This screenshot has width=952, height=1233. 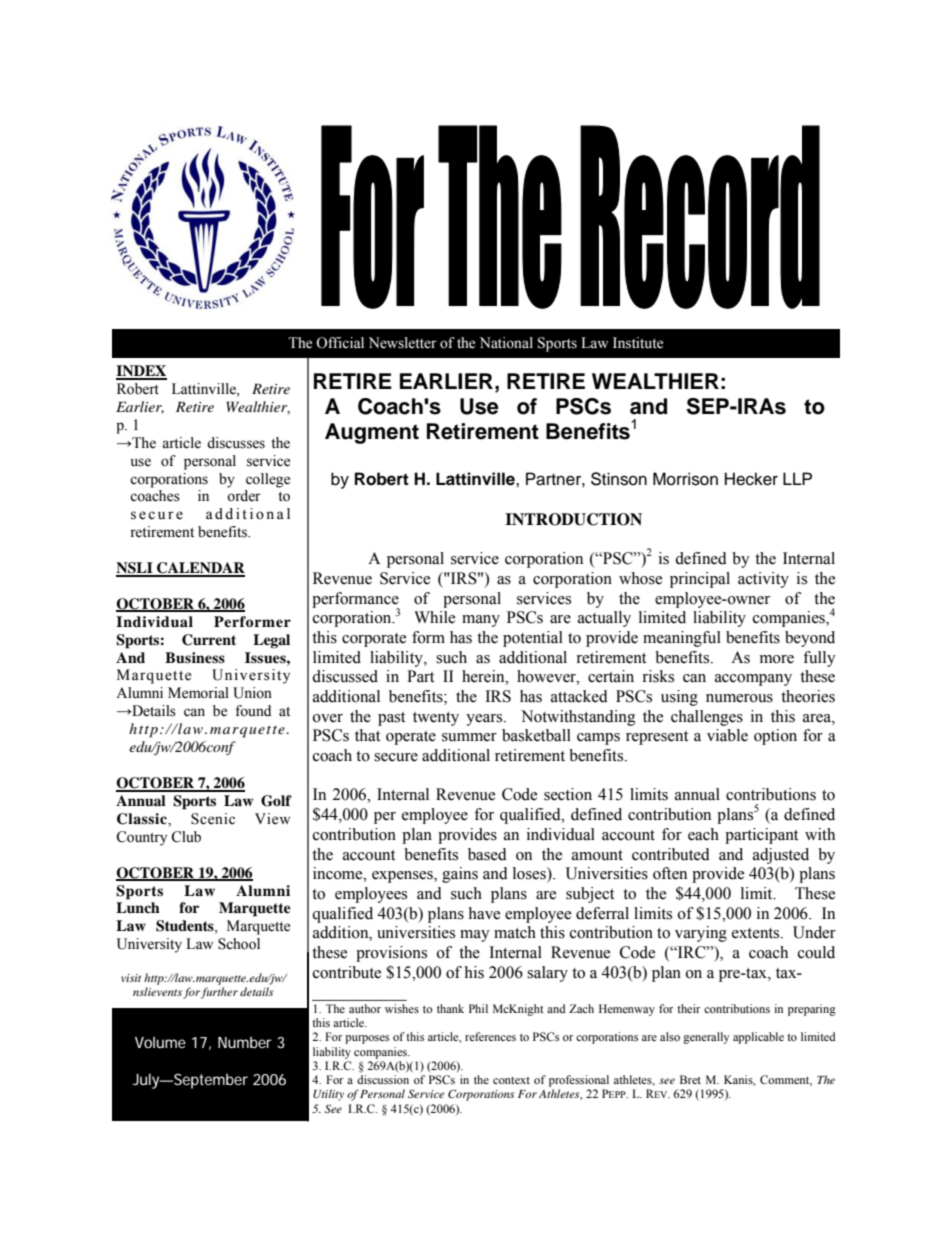 What do you see at coordinates (506, 343) in the screenshot?
I see `National` at bounding box center [506, 343].
